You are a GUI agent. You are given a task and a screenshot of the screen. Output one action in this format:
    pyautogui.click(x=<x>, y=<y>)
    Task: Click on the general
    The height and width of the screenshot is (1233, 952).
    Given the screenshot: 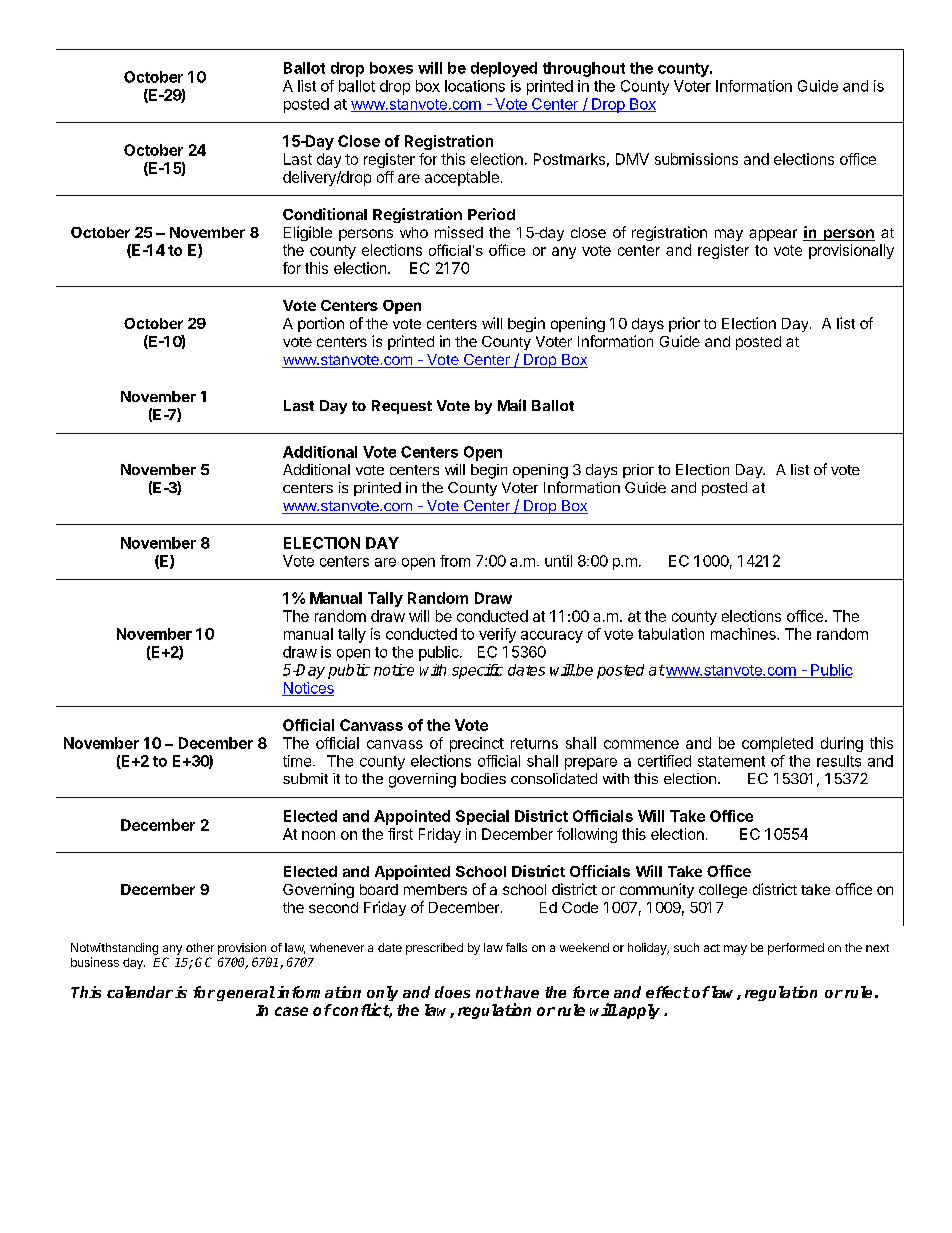 What is the action you would take?
    pyautogui.click(x=246, y=993)
